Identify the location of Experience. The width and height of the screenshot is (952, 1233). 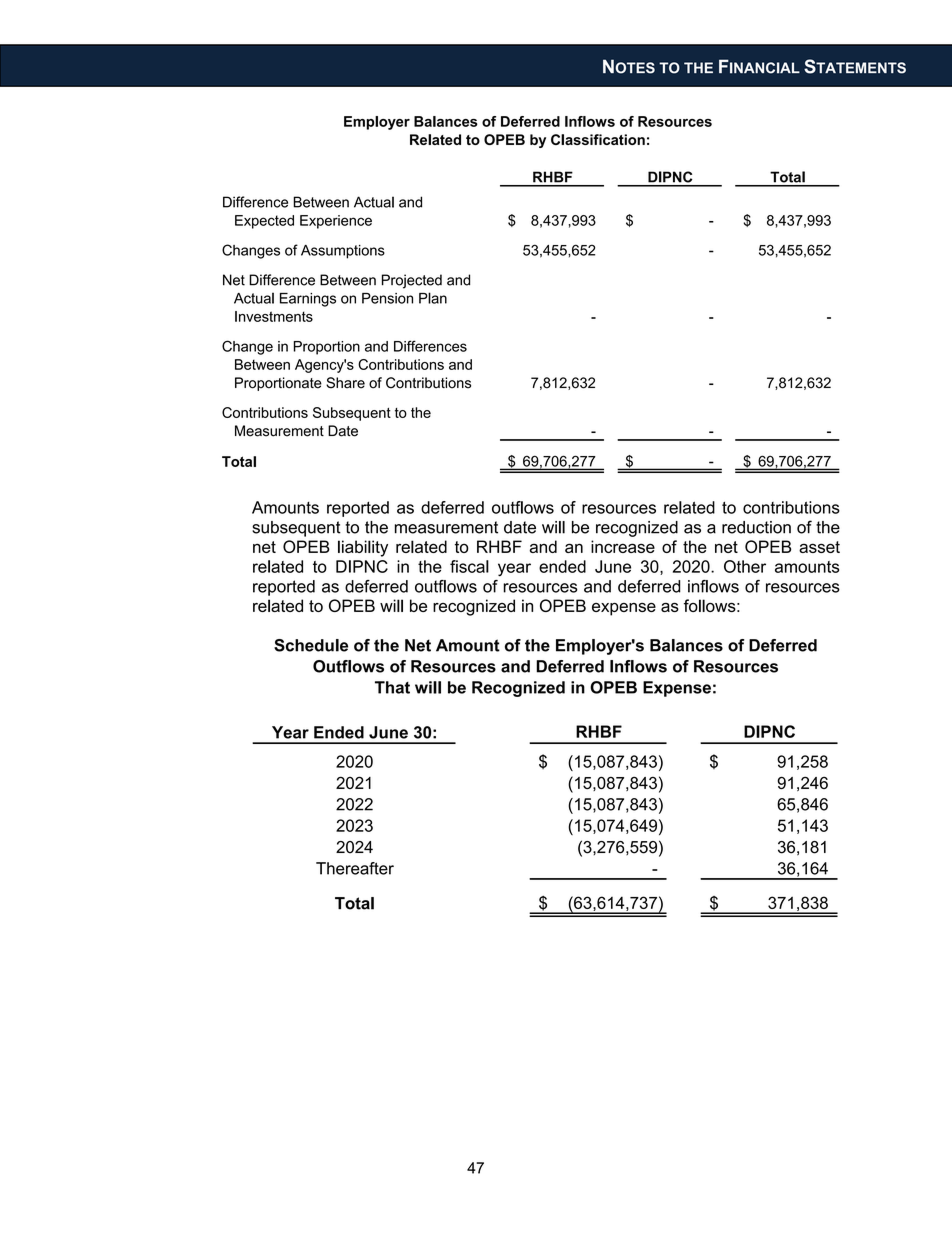
(336, 222).
